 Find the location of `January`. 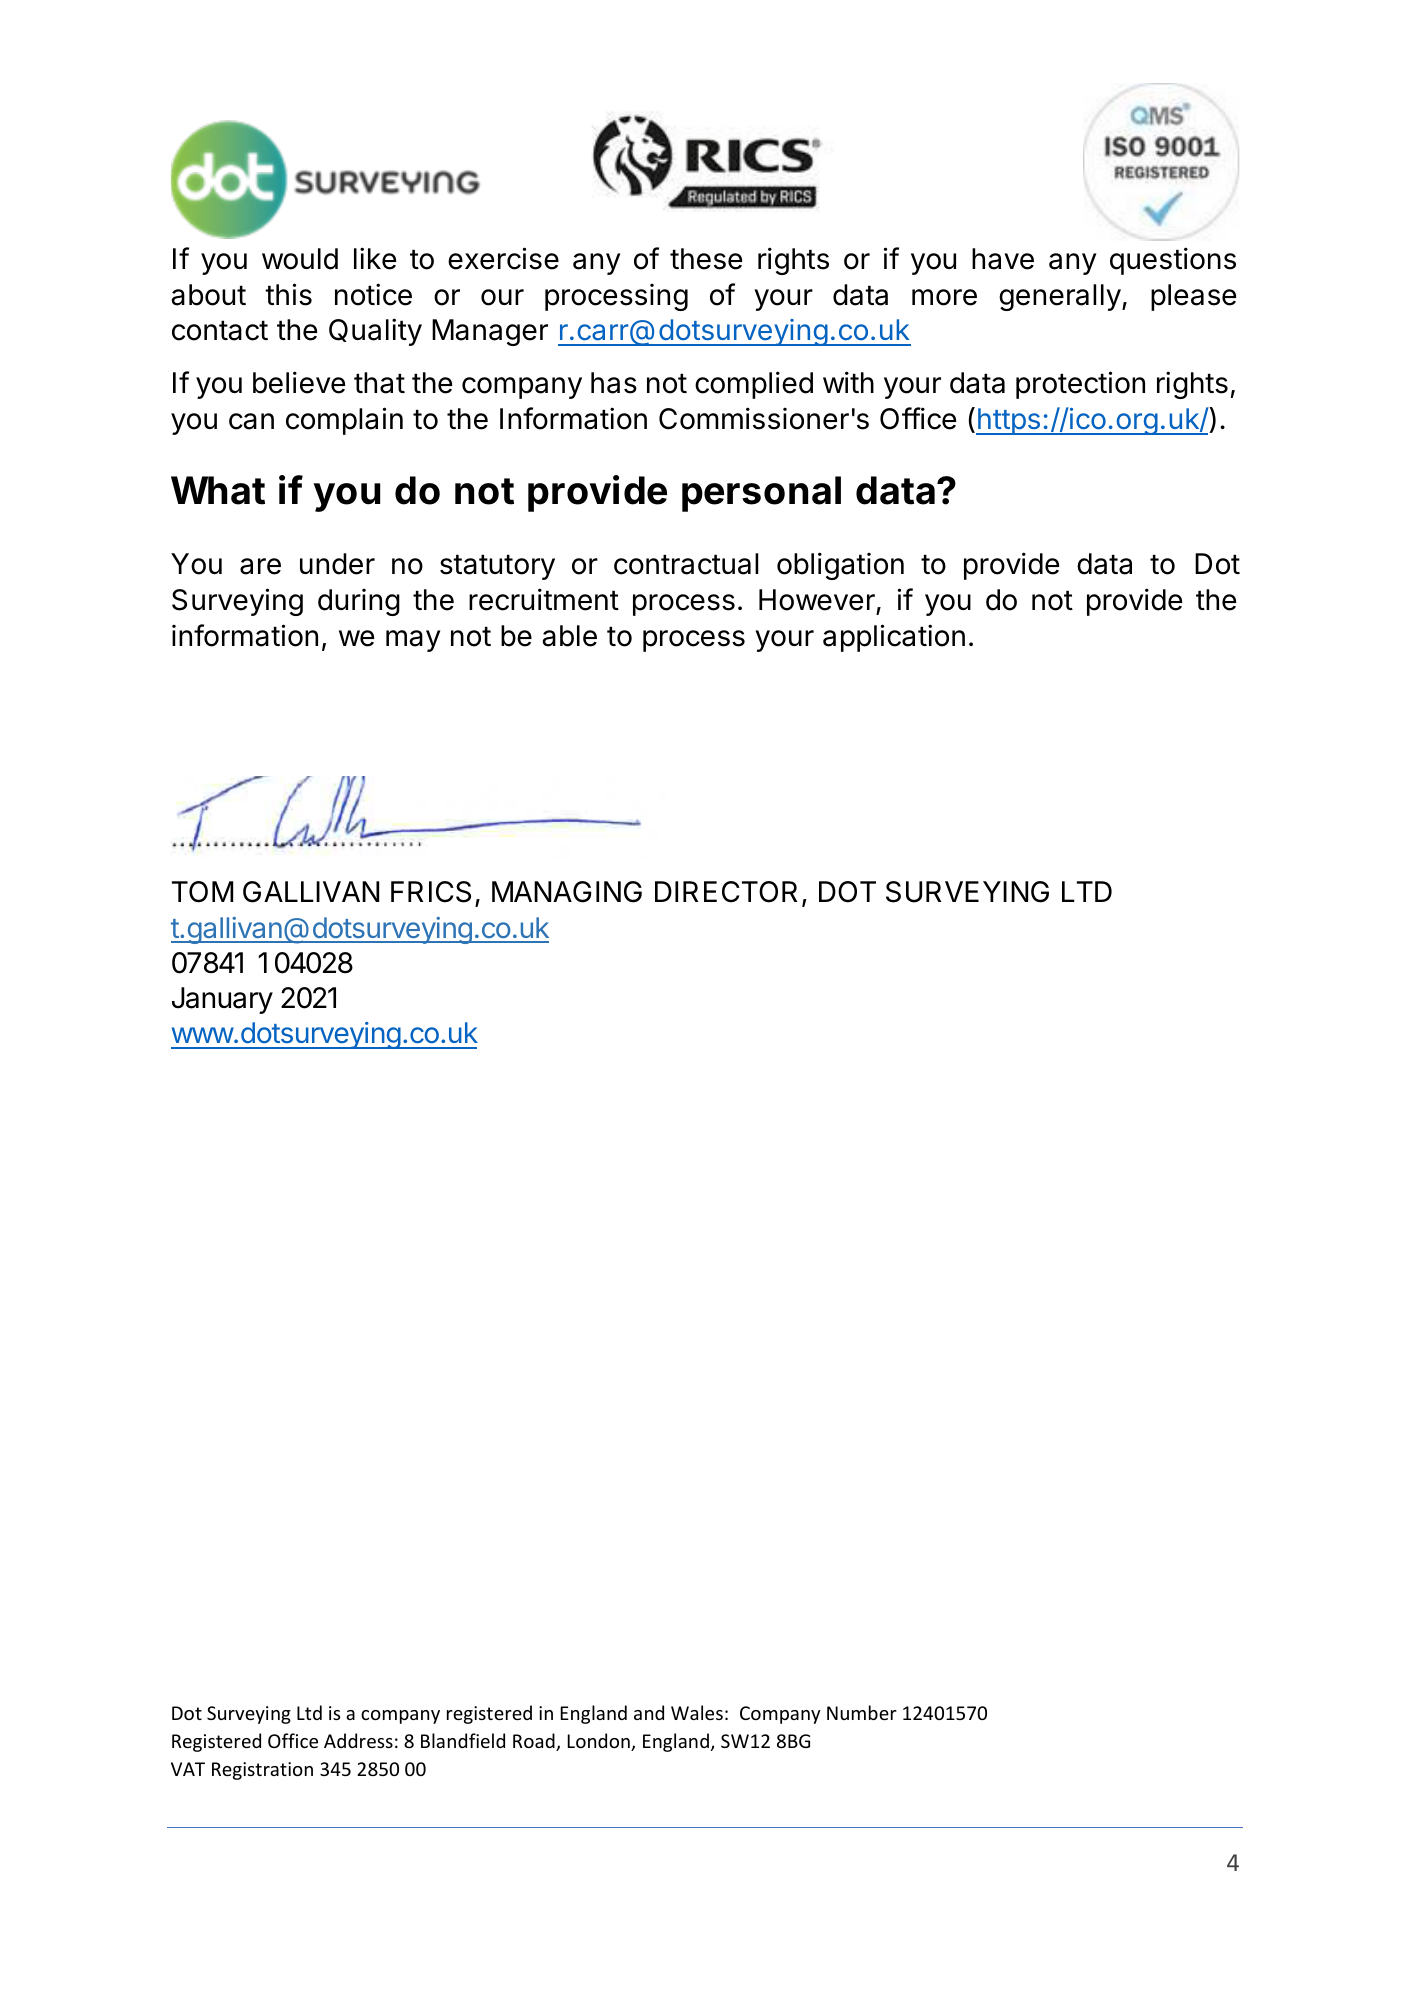

January is located at coordinates (222, 1000).
